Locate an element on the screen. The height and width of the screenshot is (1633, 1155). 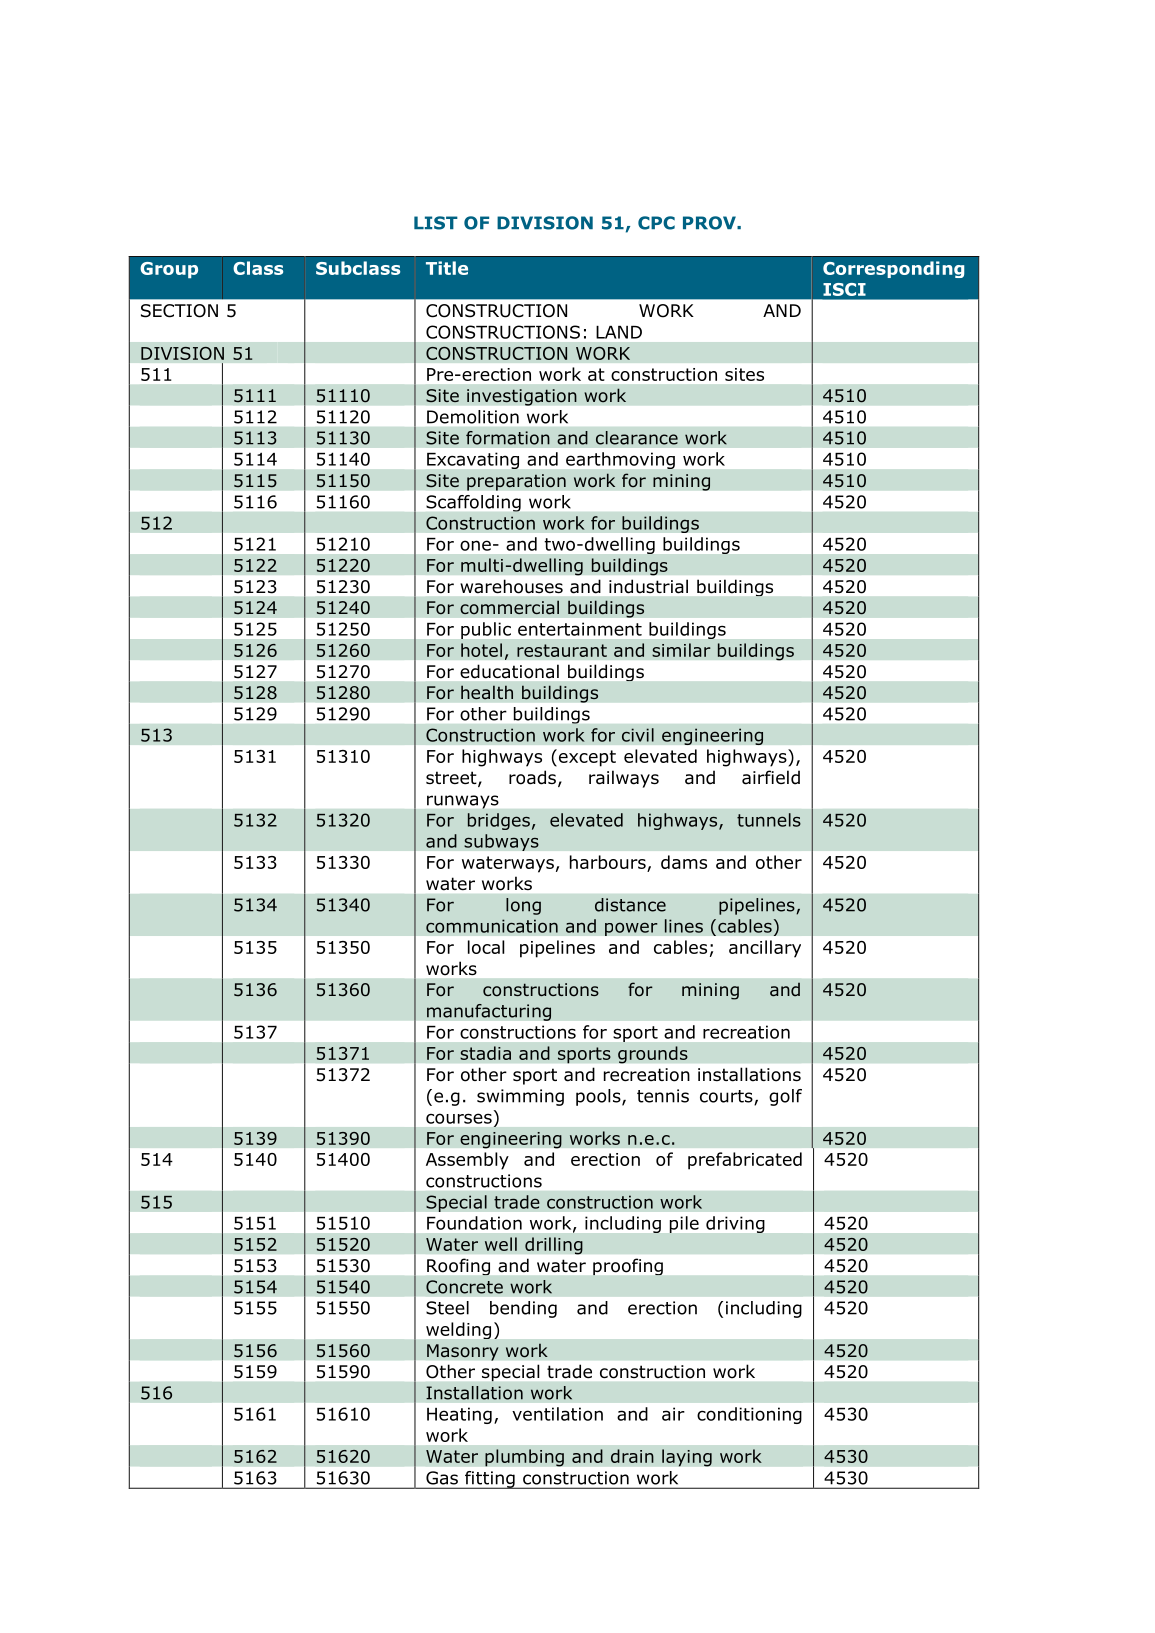
Corresponding is located at coordinates (893, 269).
